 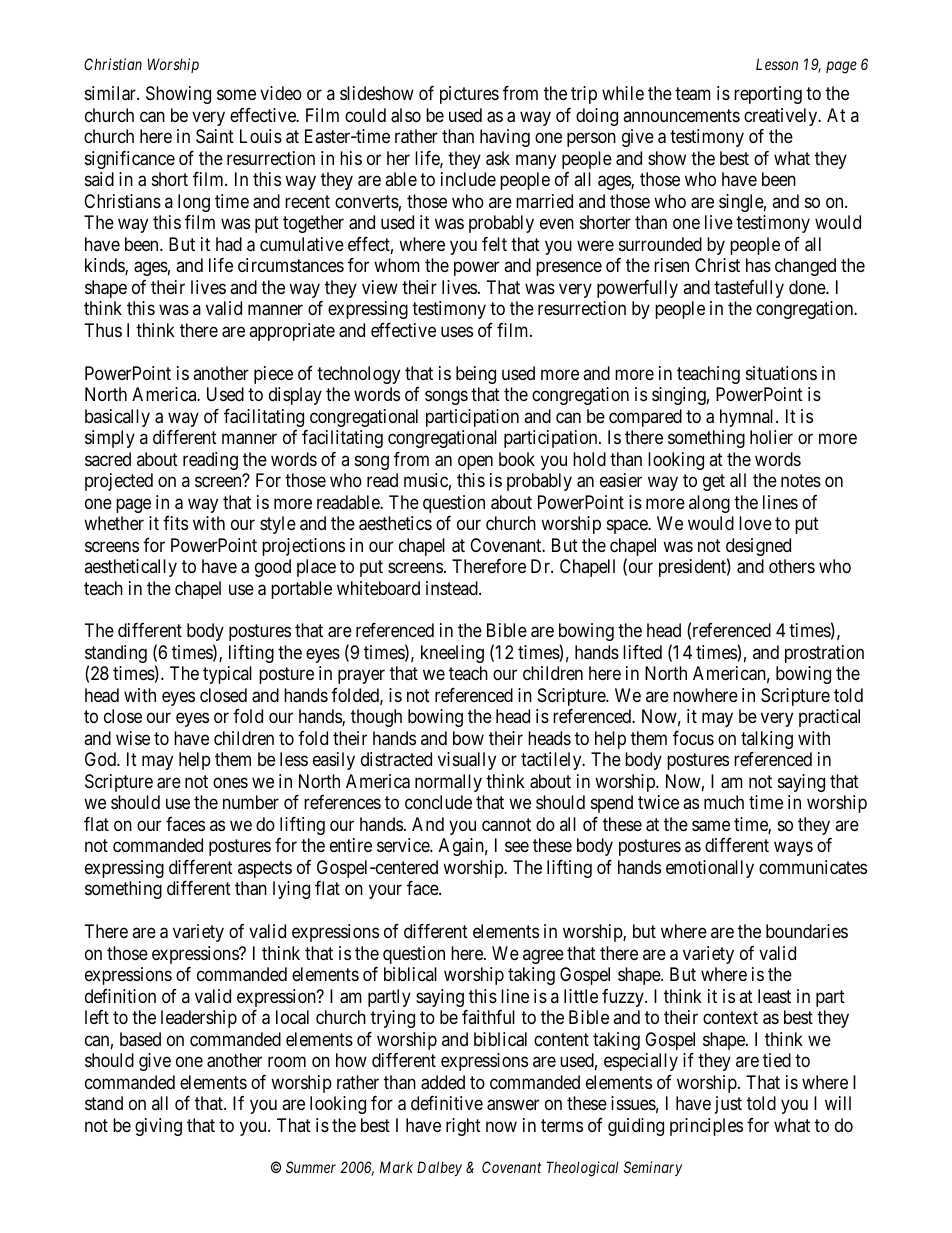 What do you see at coordinates (215, 136) in the page?
I see `Saint` at bounding box center [215, 136].
